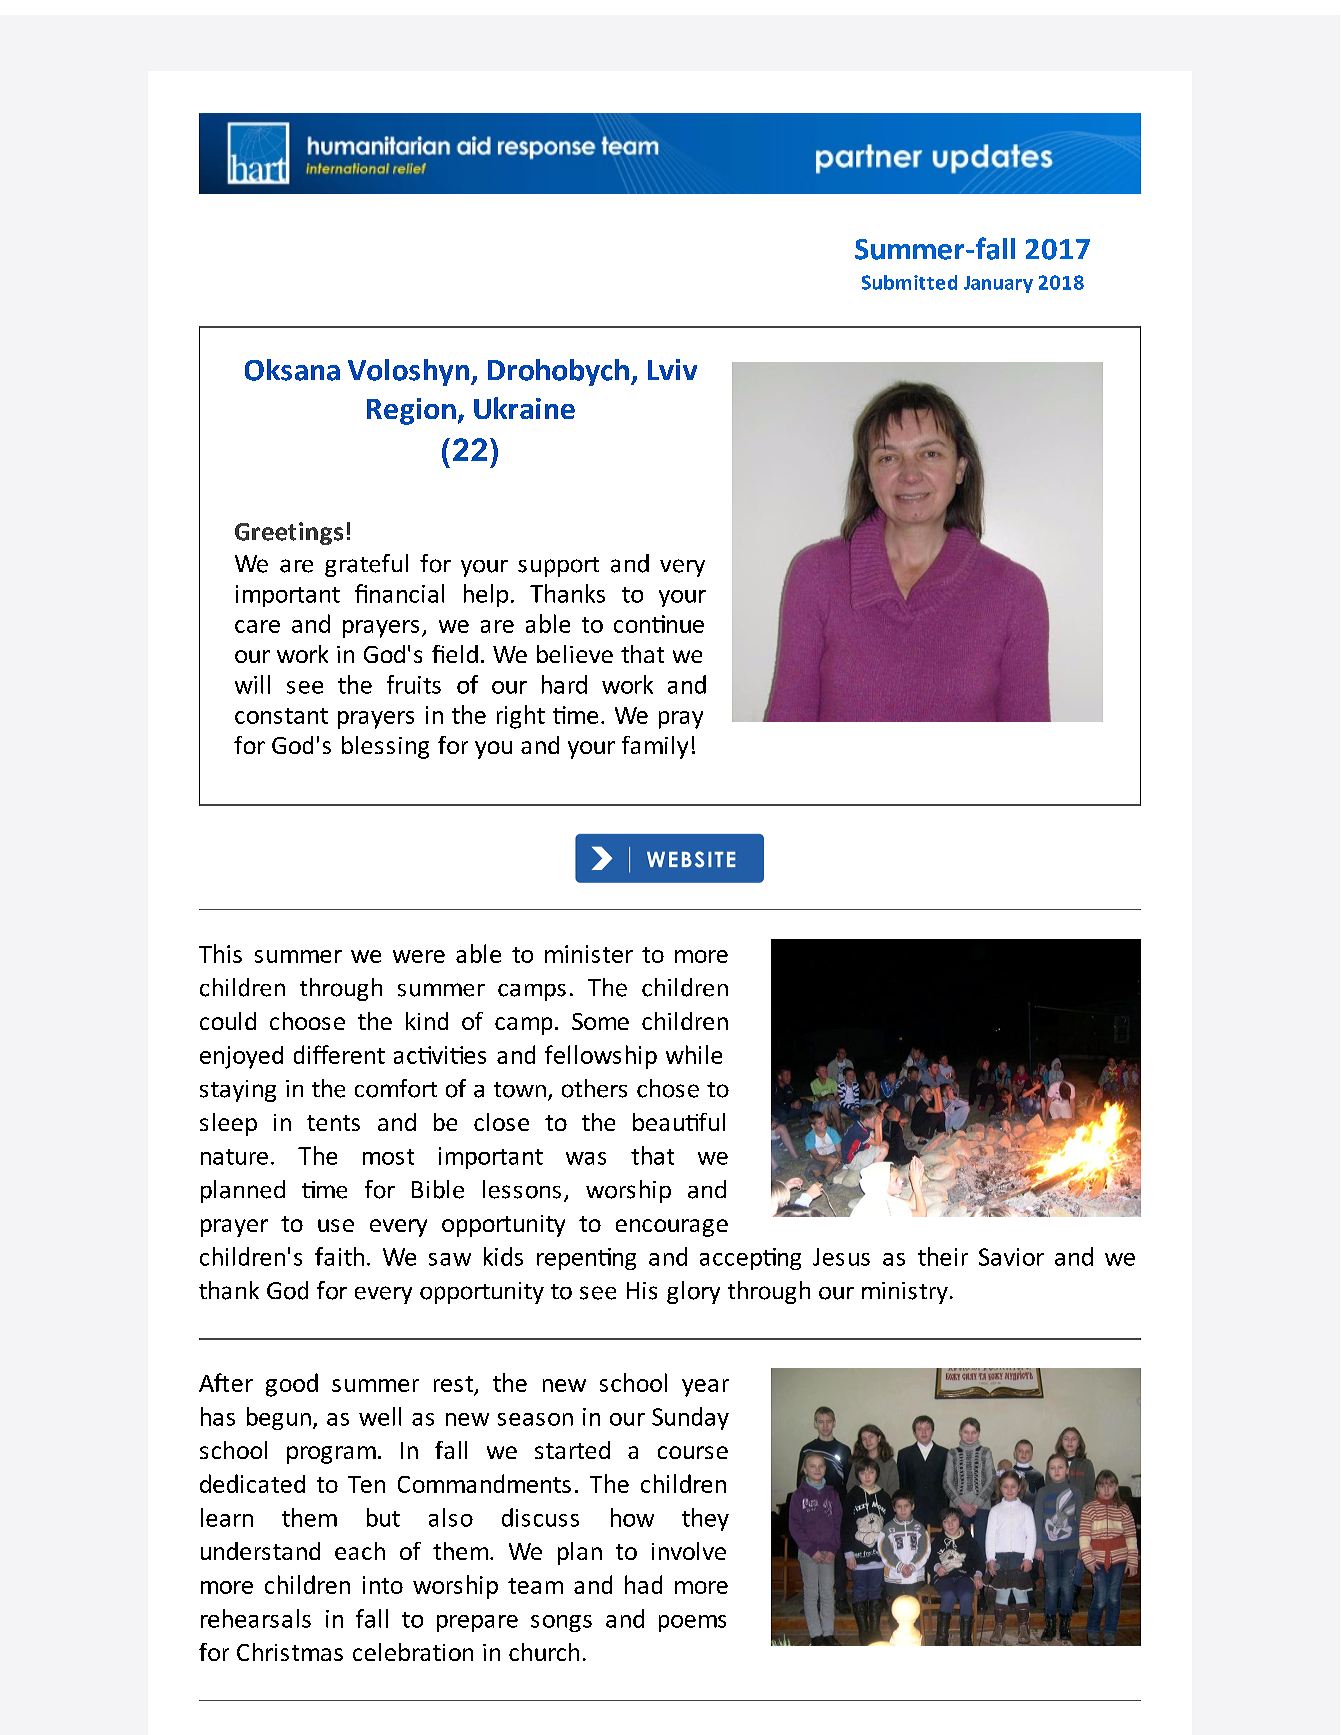  I want to click on Christmas, so click(290, 1652).
